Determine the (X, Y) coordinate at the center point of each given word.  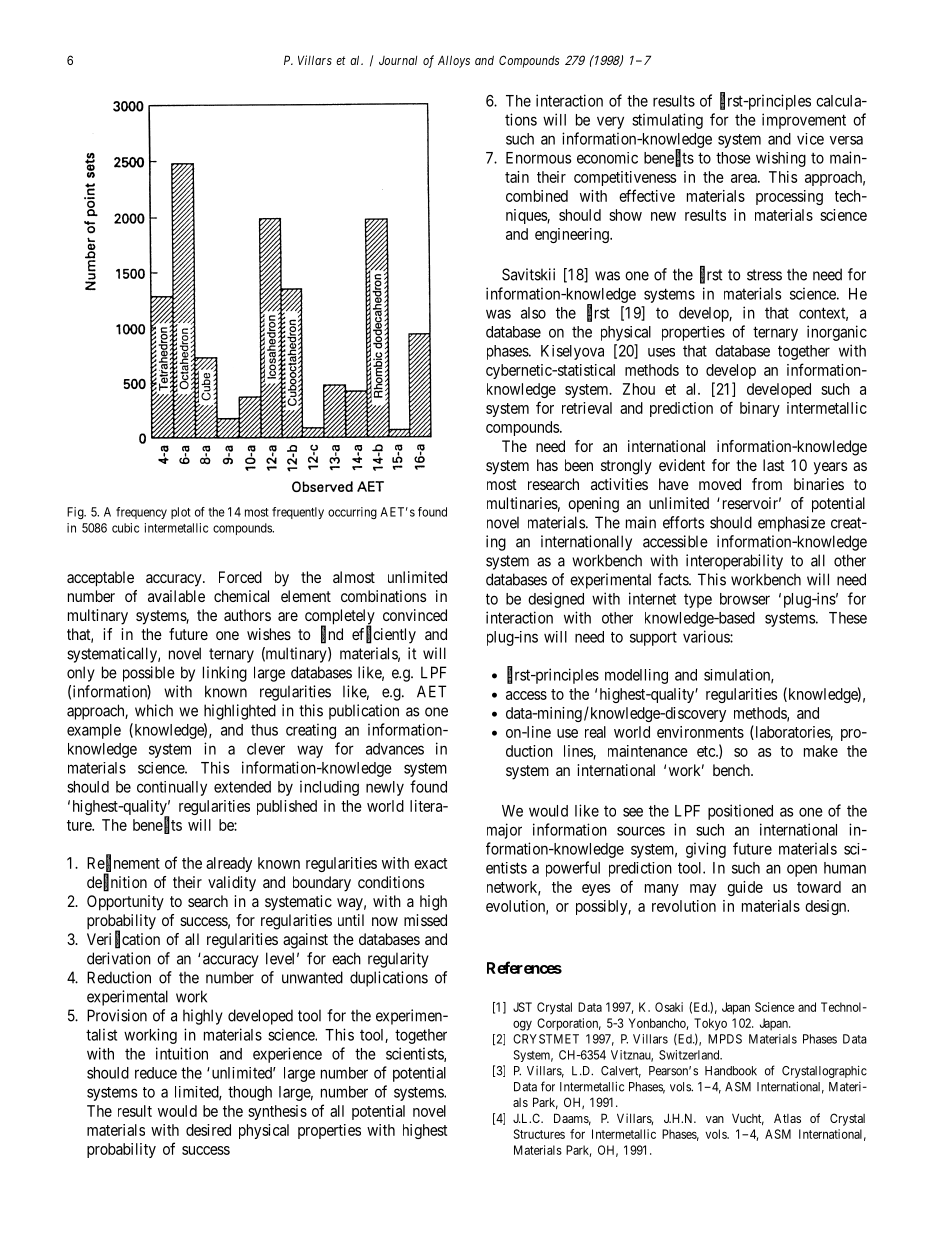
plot (181, 513)
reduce (156, 1073)
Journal (398, 60)
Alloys (454, 61)
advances (395, 749)
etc (707, 751)
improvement (804, 121)
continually (172, 788)
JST (522, 1007)
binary (760, 409)
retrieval (587, 408)
